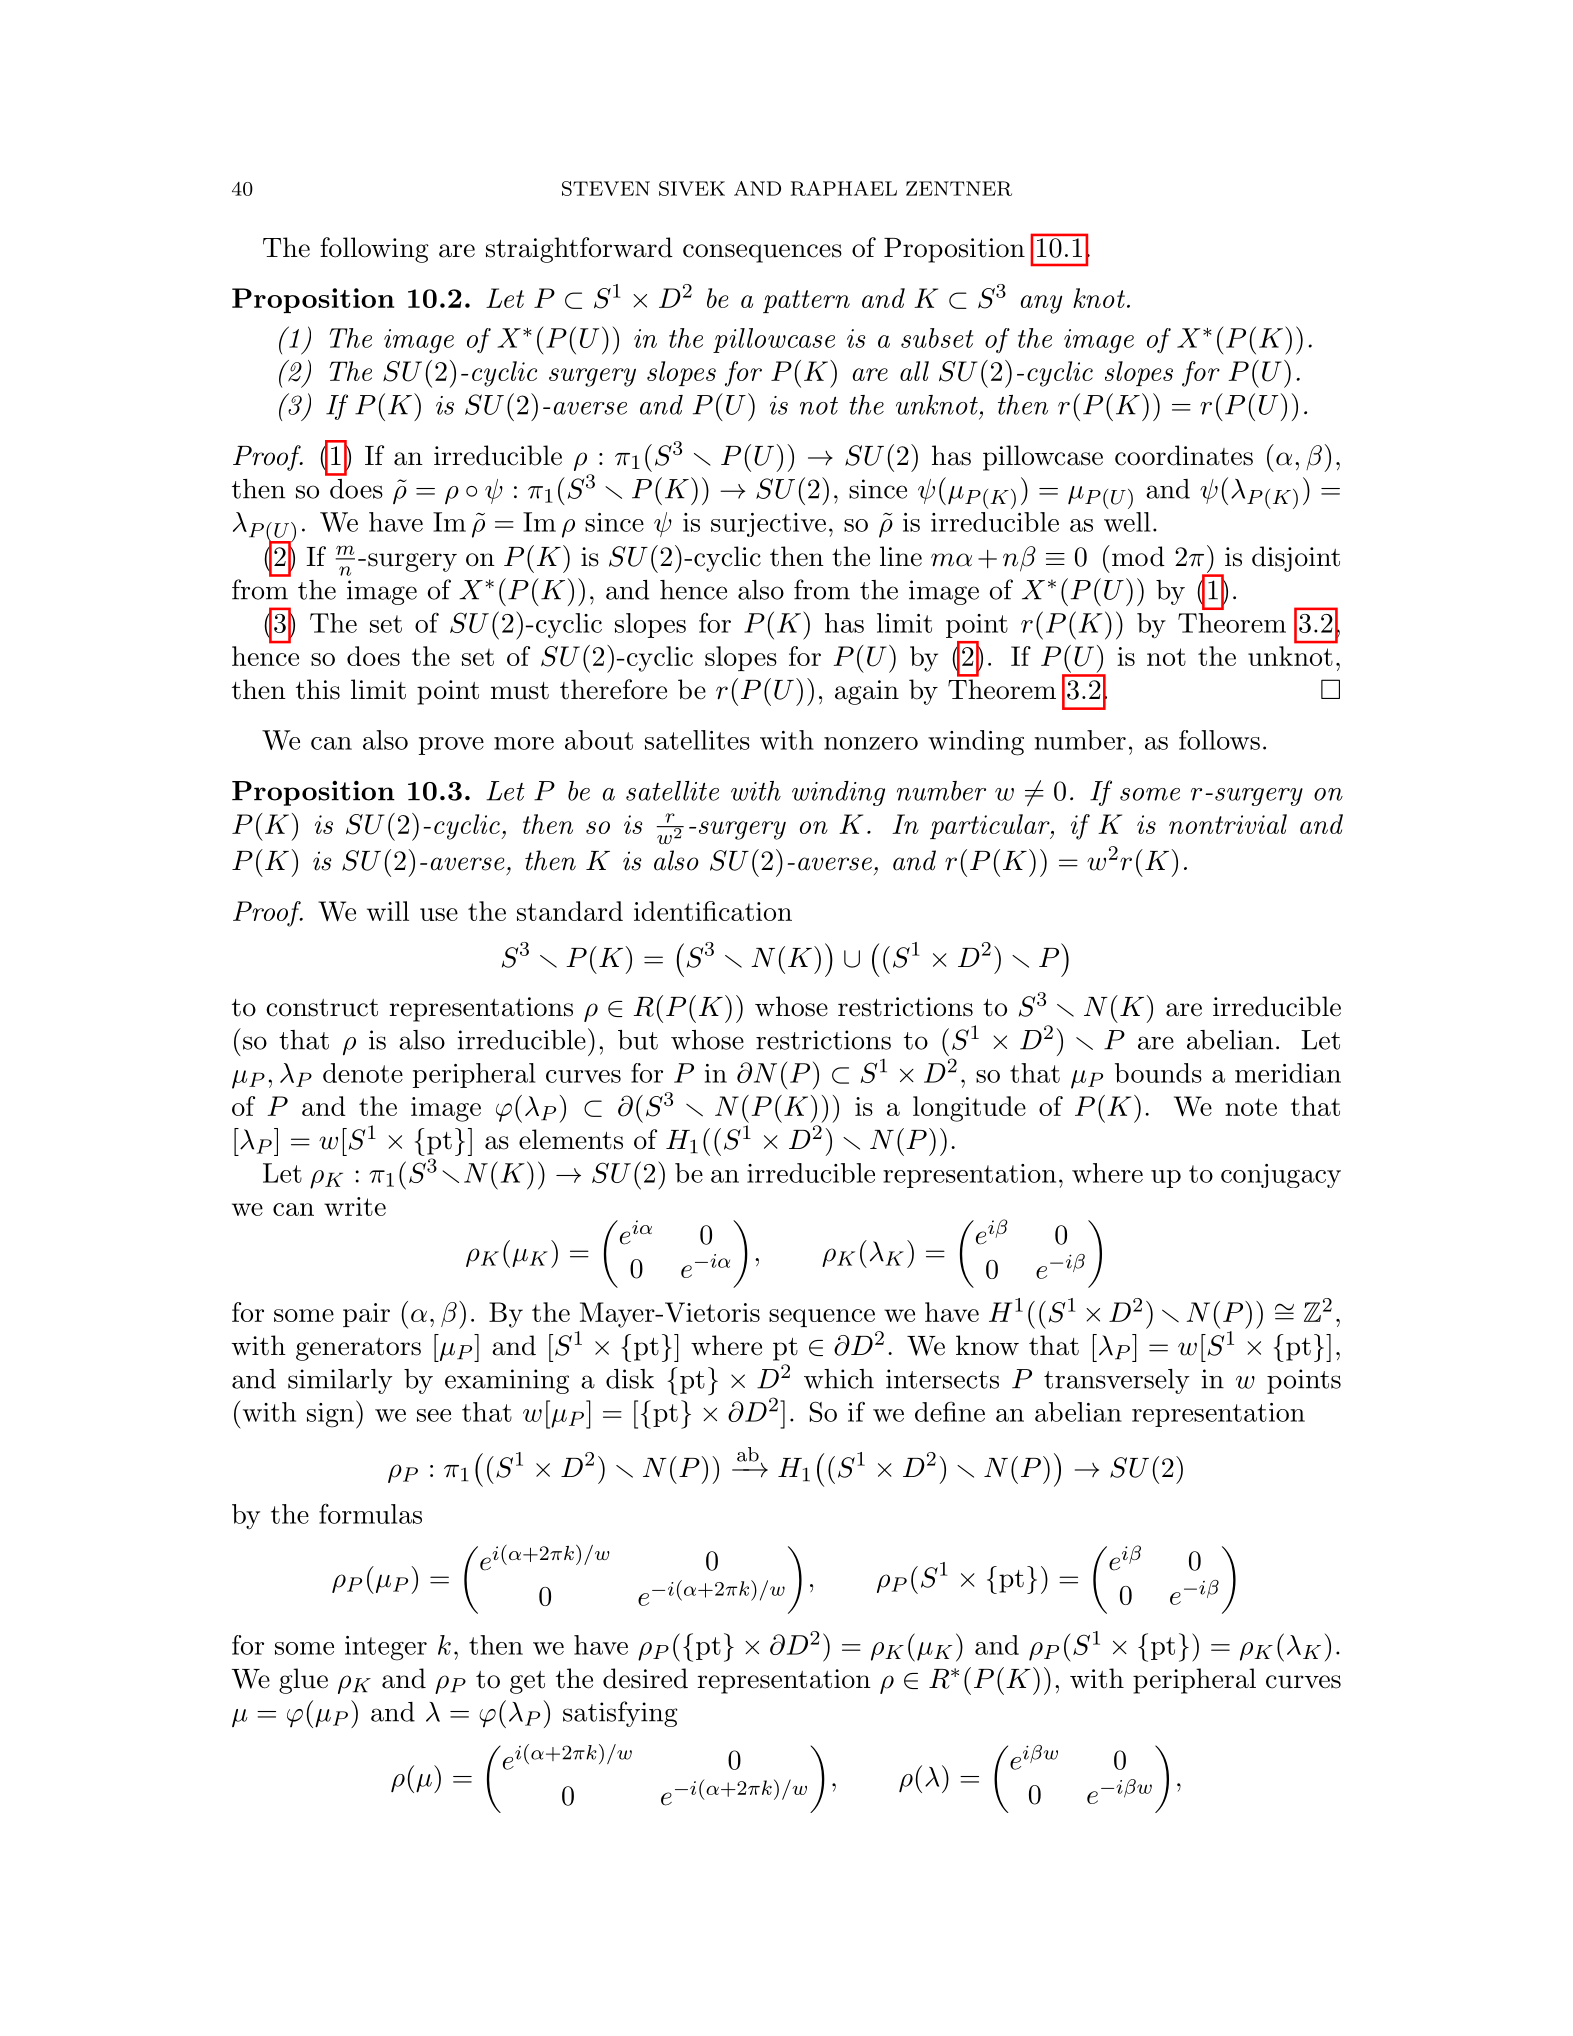 This screenshot has height=2036, width=1573. What do you see at coordinates (439, 914) in the screenshot?
I see `use` at bounding box center [439, 914].
